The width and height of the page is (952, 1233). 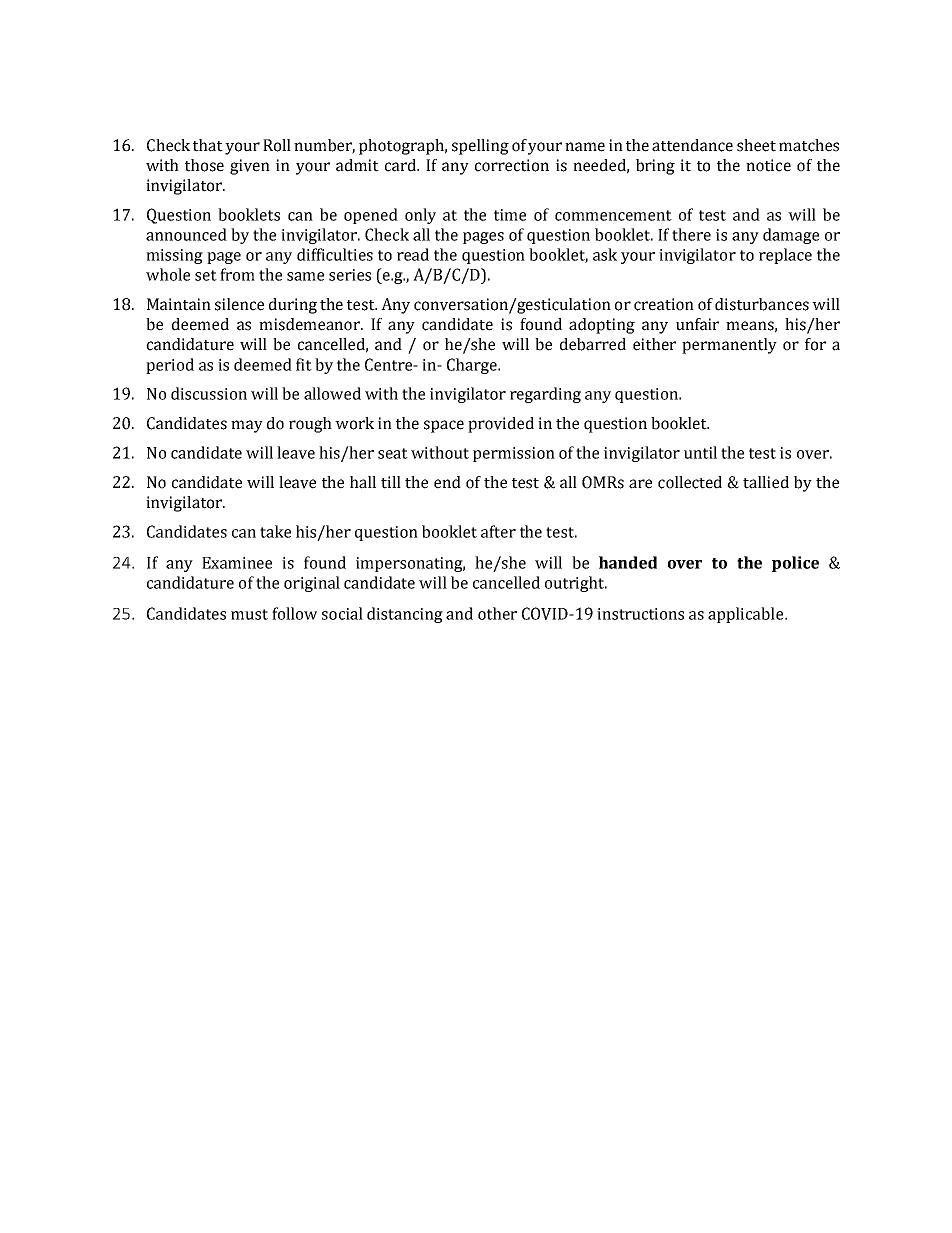 I want to click on may, so click(x=247, y=426).
